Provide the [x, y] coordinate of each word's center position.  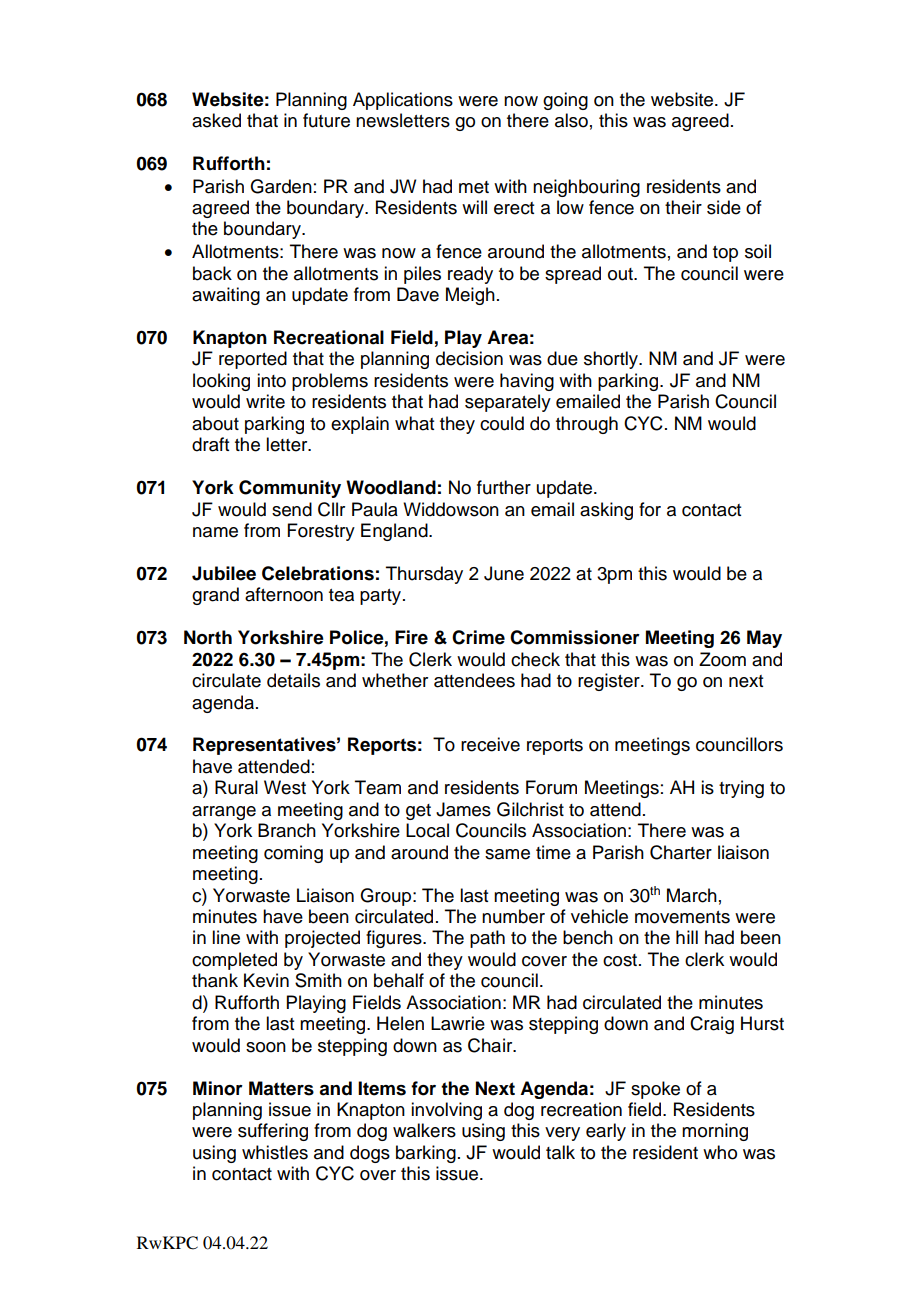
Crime [478, 637]
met [474, 187]
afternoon [284, 594]
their [683, 207]
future [326, 120]
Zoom [722, 659]
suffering [273, 1132]
